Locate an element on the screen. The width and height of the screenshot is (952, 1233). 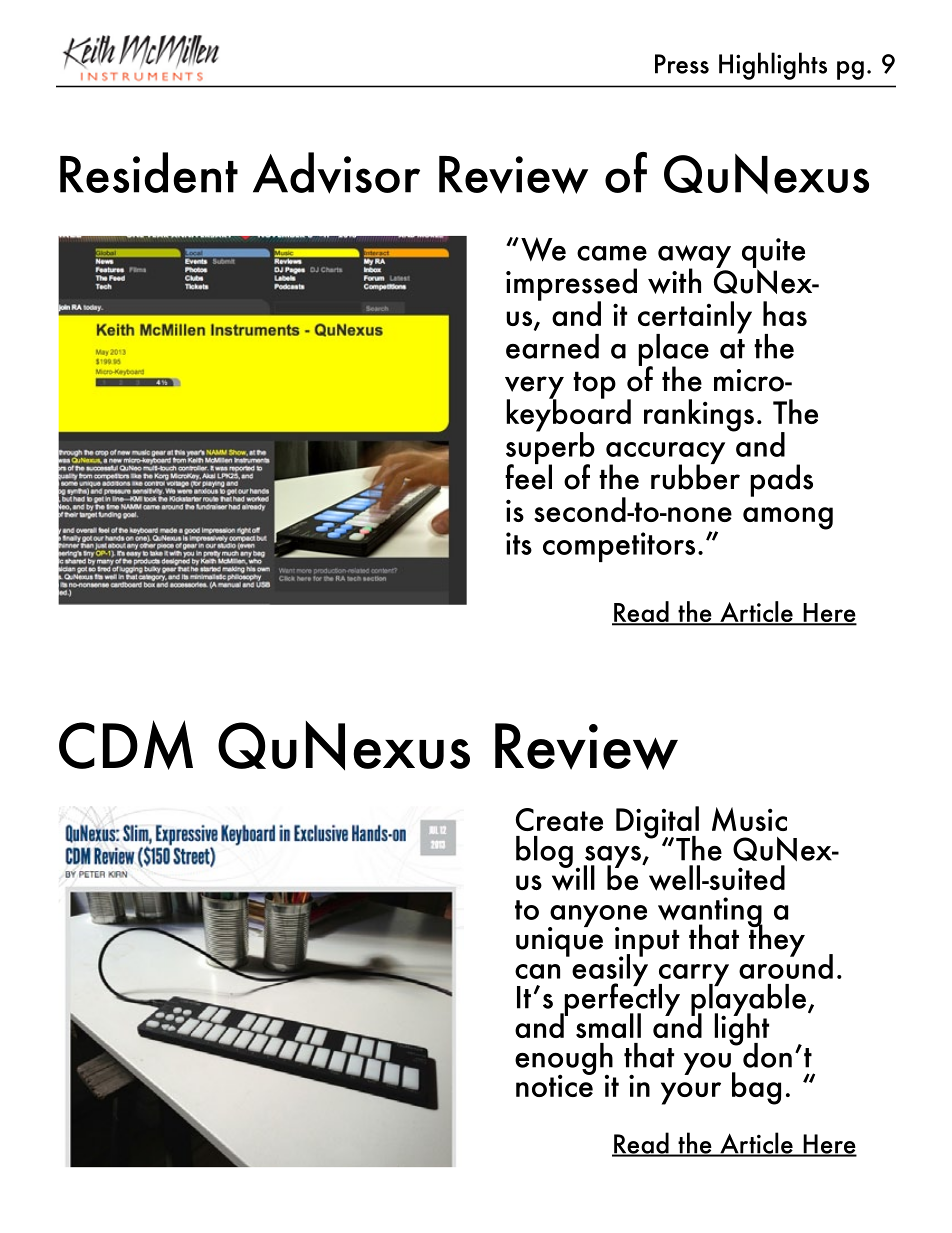
can is located at coordinates (537, 971).
